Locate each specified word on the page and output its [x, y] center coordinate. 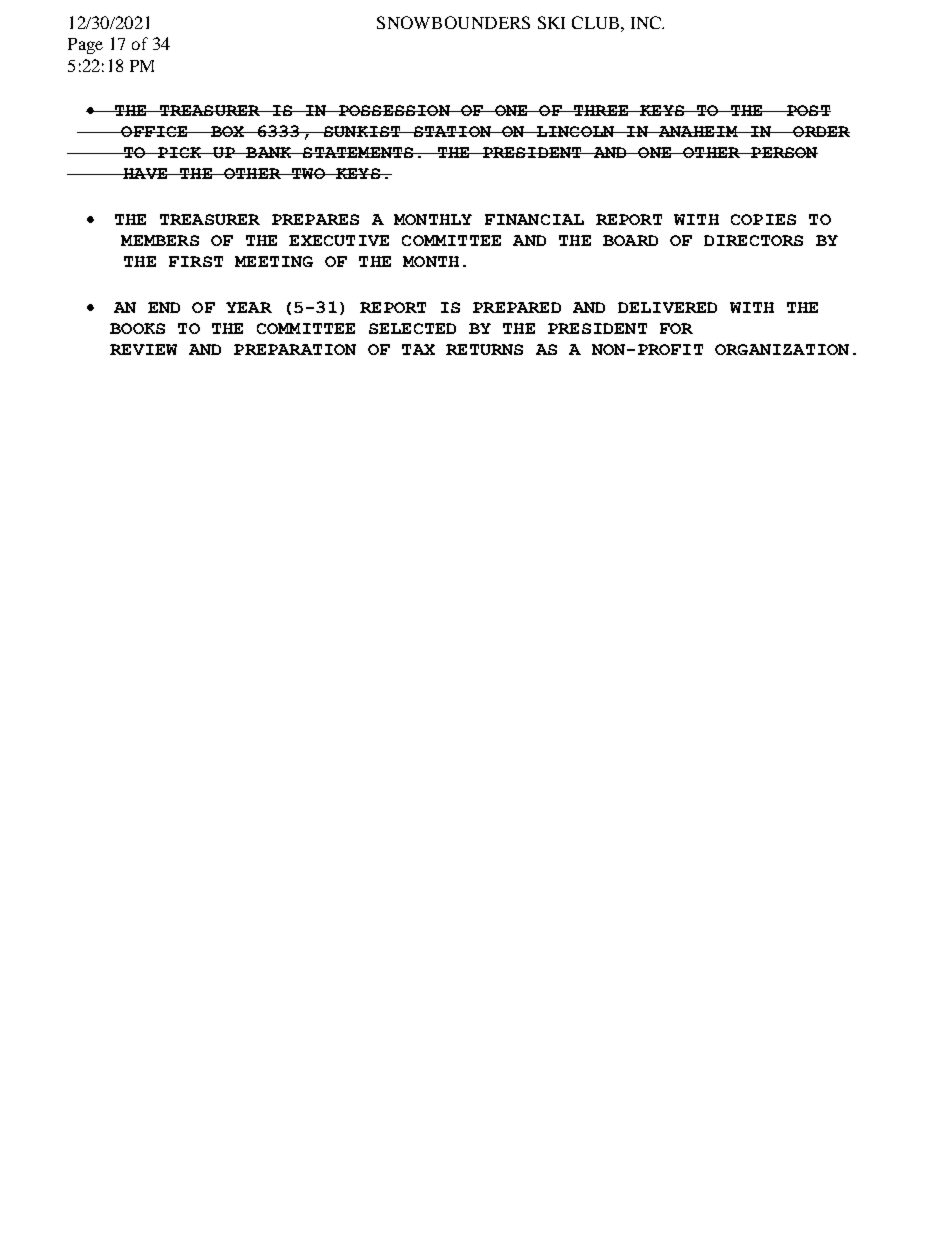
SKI [551, 22]
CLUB [597, 22]
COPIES [763, 219]
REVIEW [143, 349]
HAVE [145, 173]
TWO [308, 173]
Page [85, 46]
